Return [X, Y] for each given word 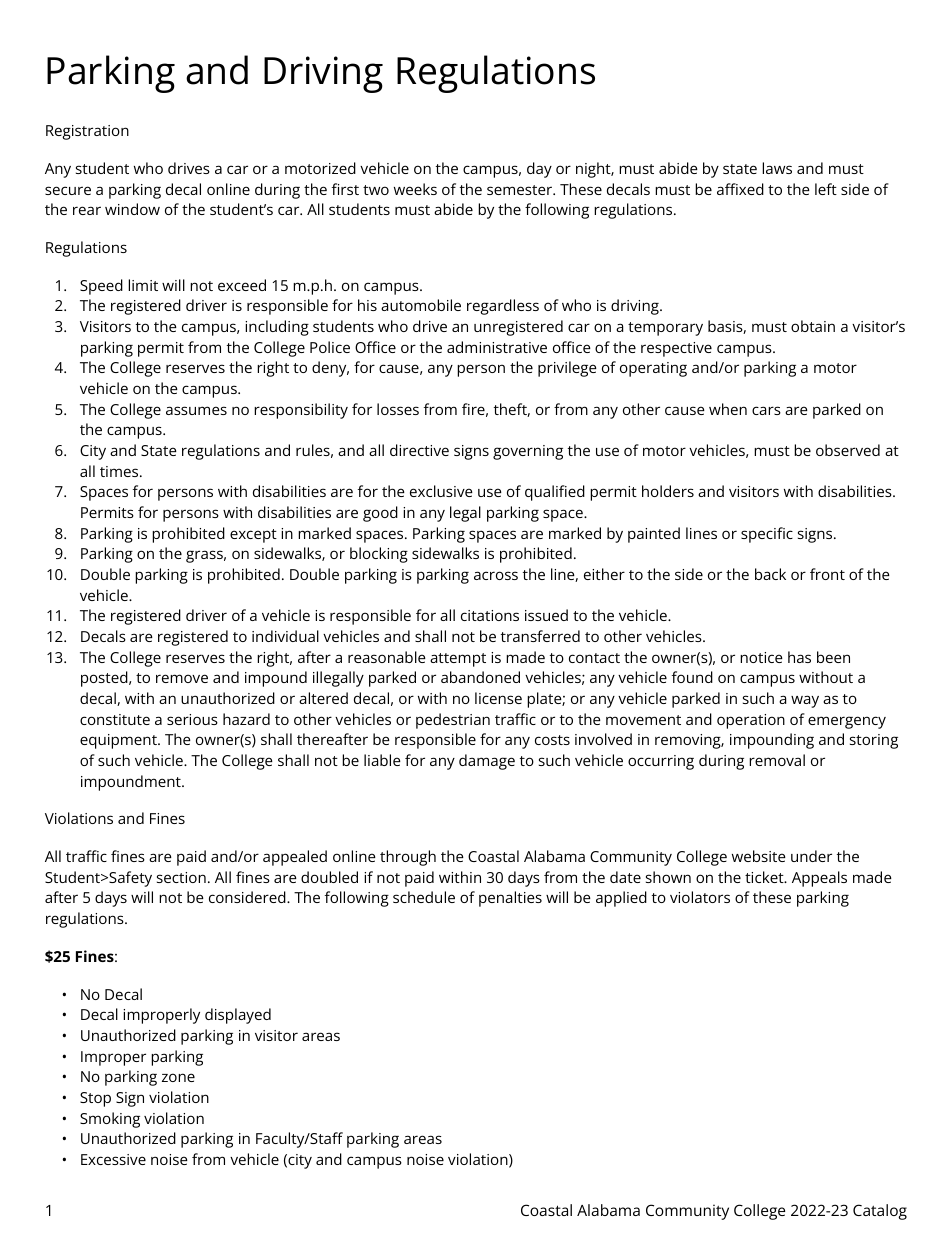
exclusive [441, 491]
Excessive [113, 1159]
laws [777, 168]
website [759, 856]
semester [521, 190]
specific [767, 535]
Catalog [880, 1212]
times [120, 471]
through [408, 858]
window [132, 209]
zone [178, 1077]
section [181, 877]
